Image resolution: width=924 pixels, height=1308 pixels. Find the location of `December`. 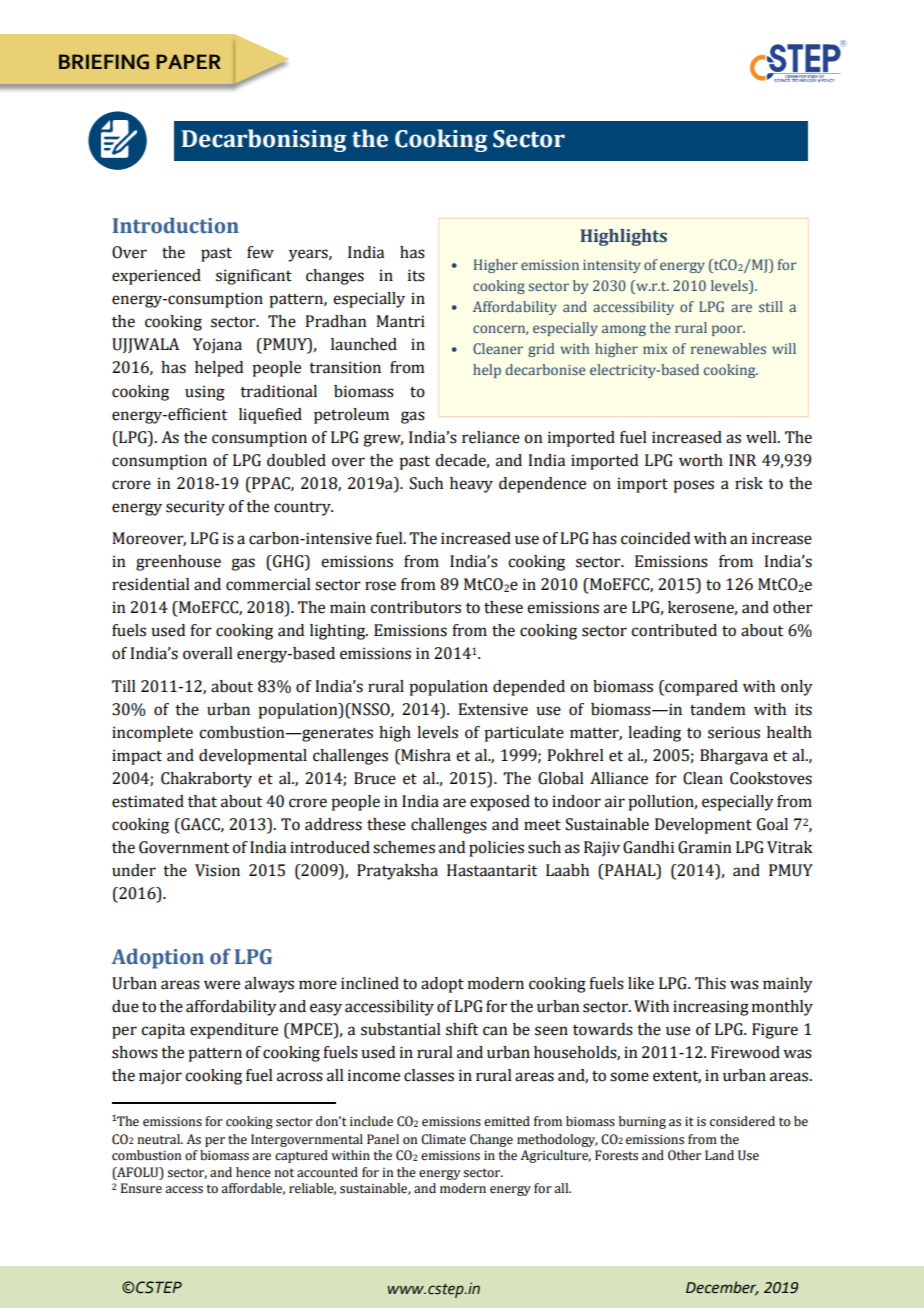

December is located at coordinates (722, 1288).
